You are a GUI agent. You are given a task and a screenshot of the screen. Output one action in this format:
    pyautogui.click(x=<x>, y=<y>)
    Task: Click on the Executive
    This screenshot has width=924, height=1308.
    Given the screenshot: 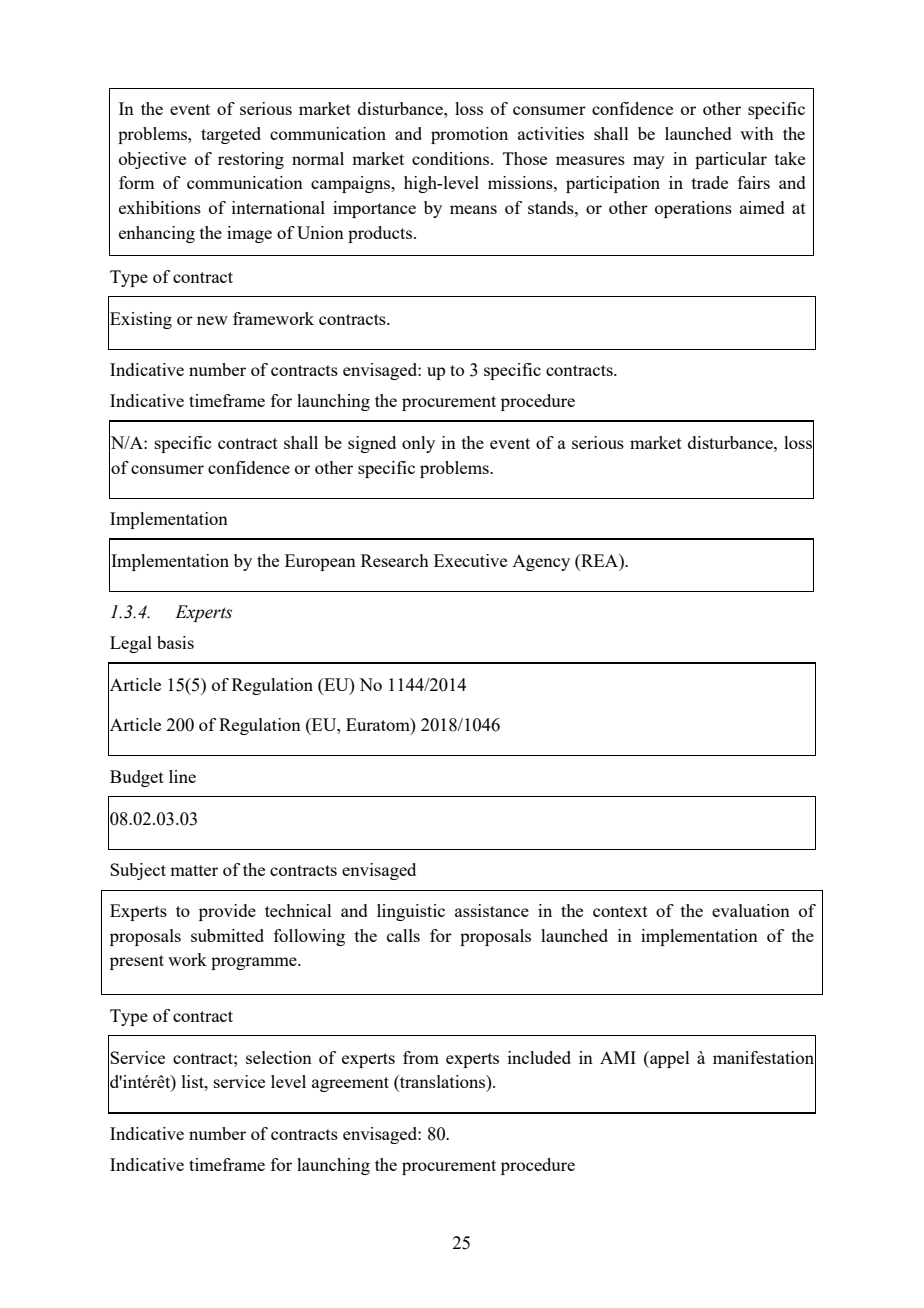 What is the action you would take?
    pyautogui.click(x=470, y=560)
